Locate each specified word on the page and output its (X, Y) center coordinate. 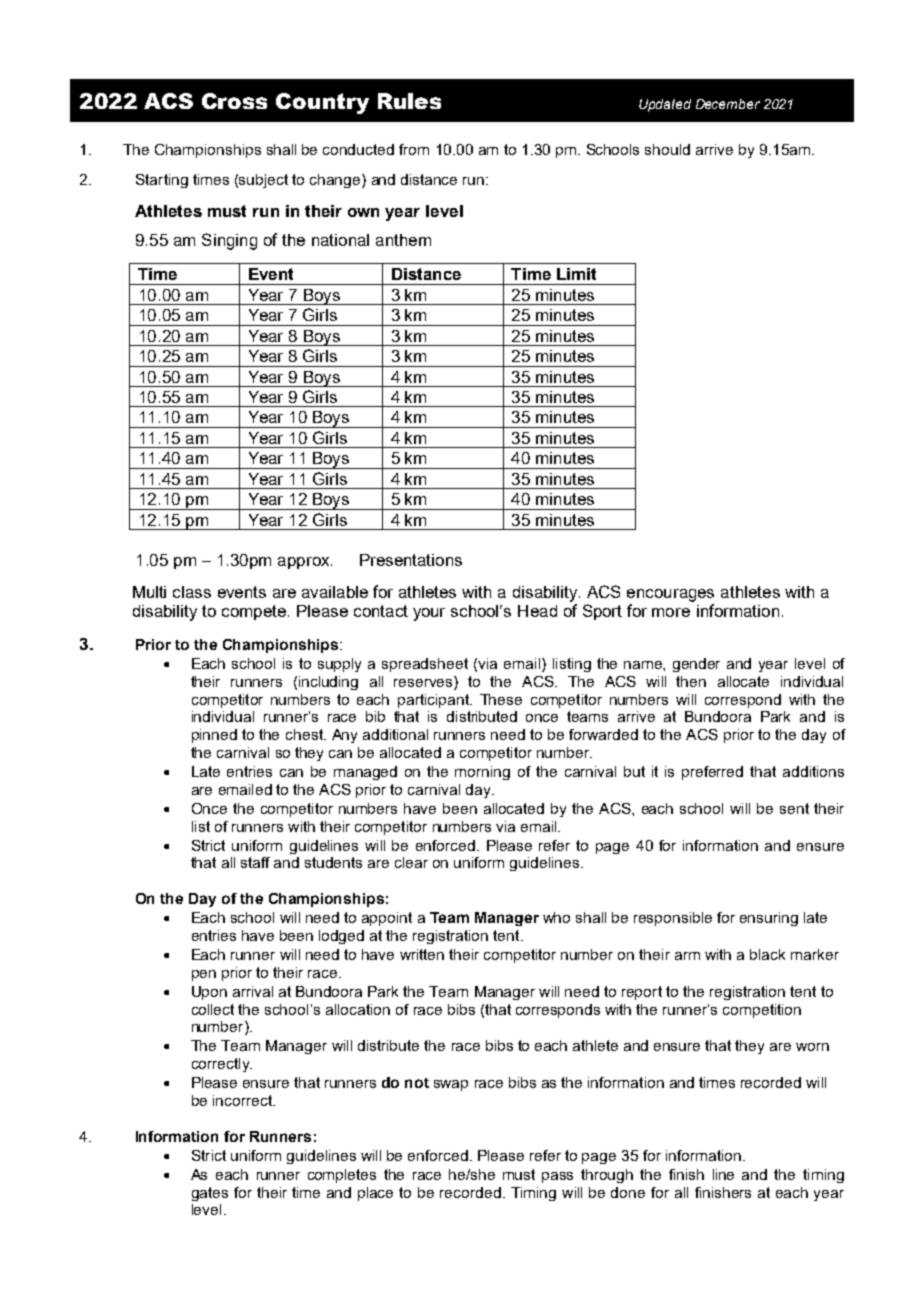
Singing (229, 241)
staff (255, 862)
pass (557, 1177)
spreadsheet (425, 665)
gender (696, 665)
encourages (670, 595)
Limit (576, 274)
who (556, 917)
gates (210, 1194)
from (414, 149)
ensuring (769, 919)
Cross (234, 101)
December (728, 104)
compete (254, 612)
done (628, 1192)
